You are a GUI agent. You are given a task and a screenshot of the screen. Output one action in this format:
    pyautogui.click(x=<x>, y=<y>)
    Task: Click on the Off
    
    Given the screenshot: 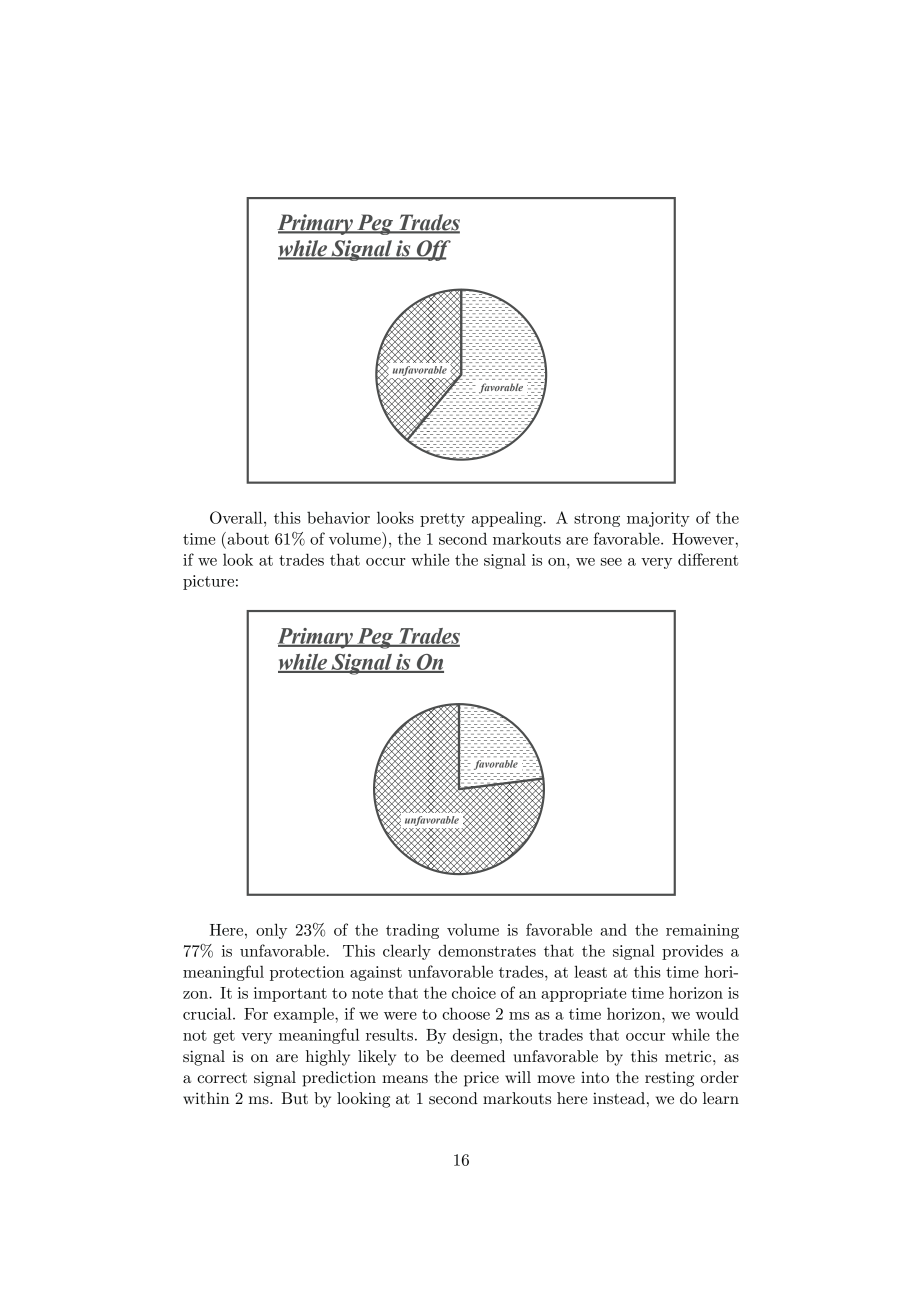 What is the action you would take?
    pyautogui.click(x=432, y=250)
